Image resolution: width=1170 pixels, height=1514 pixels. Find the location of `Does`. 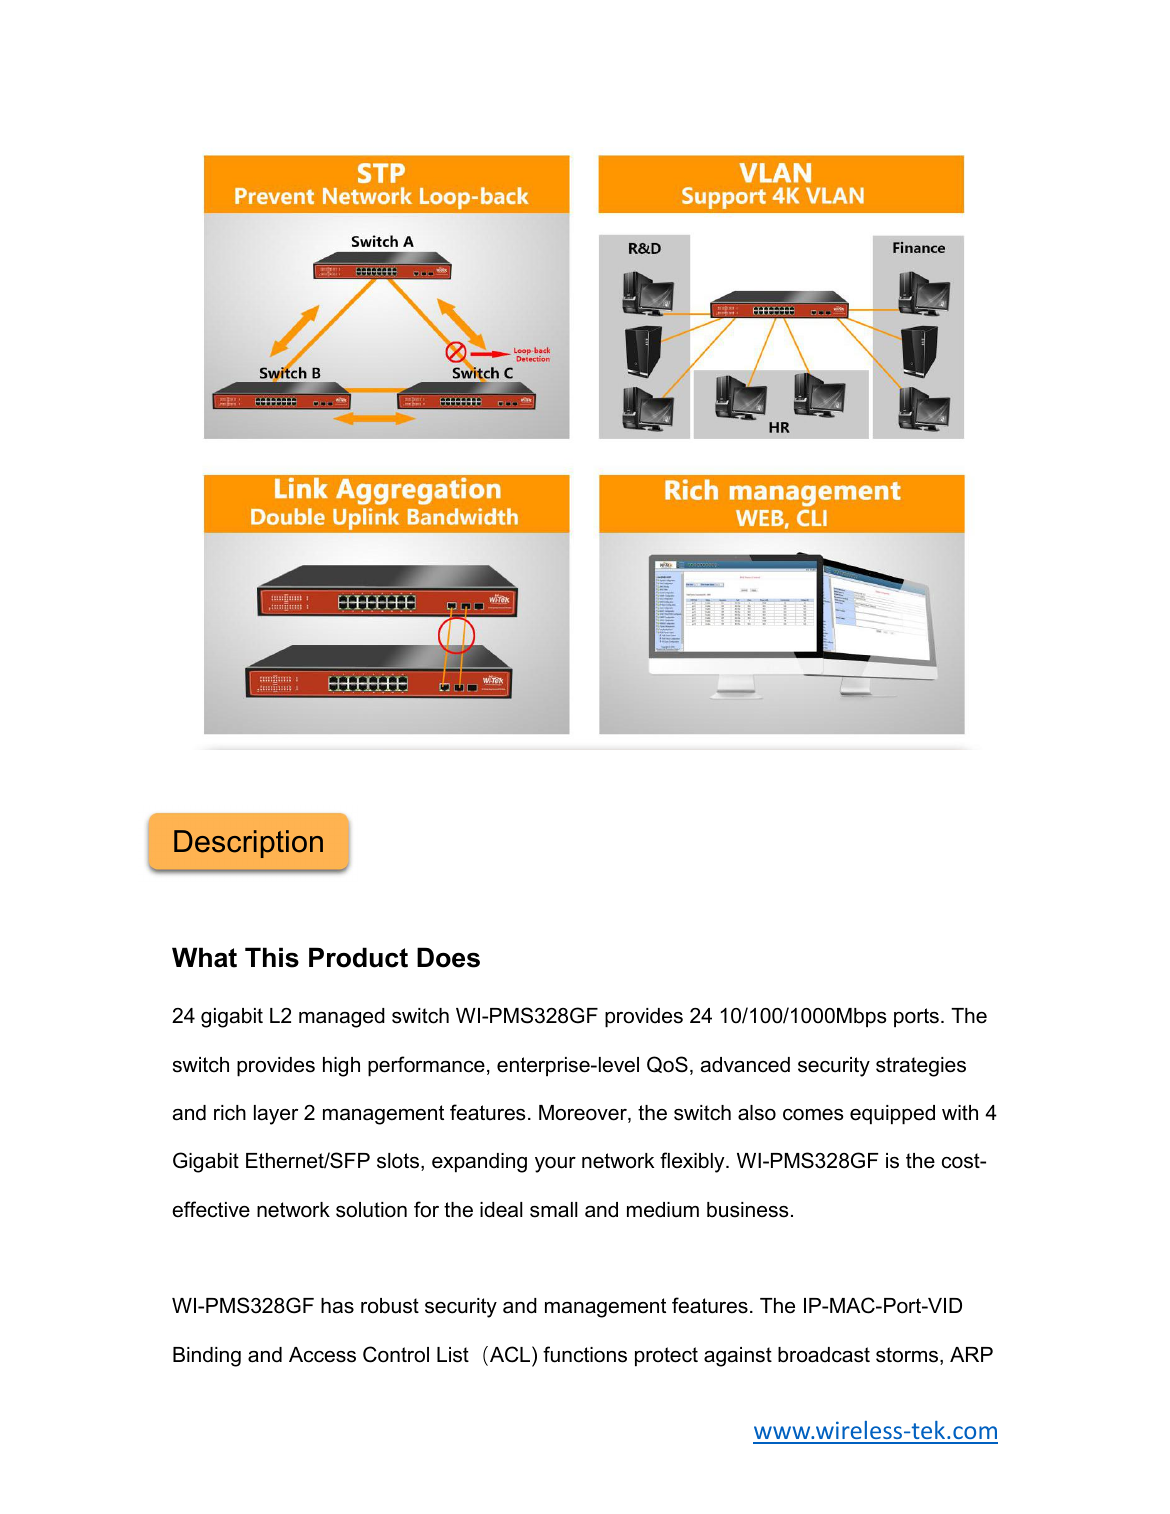

Does is located at coordinates (448, 957).
